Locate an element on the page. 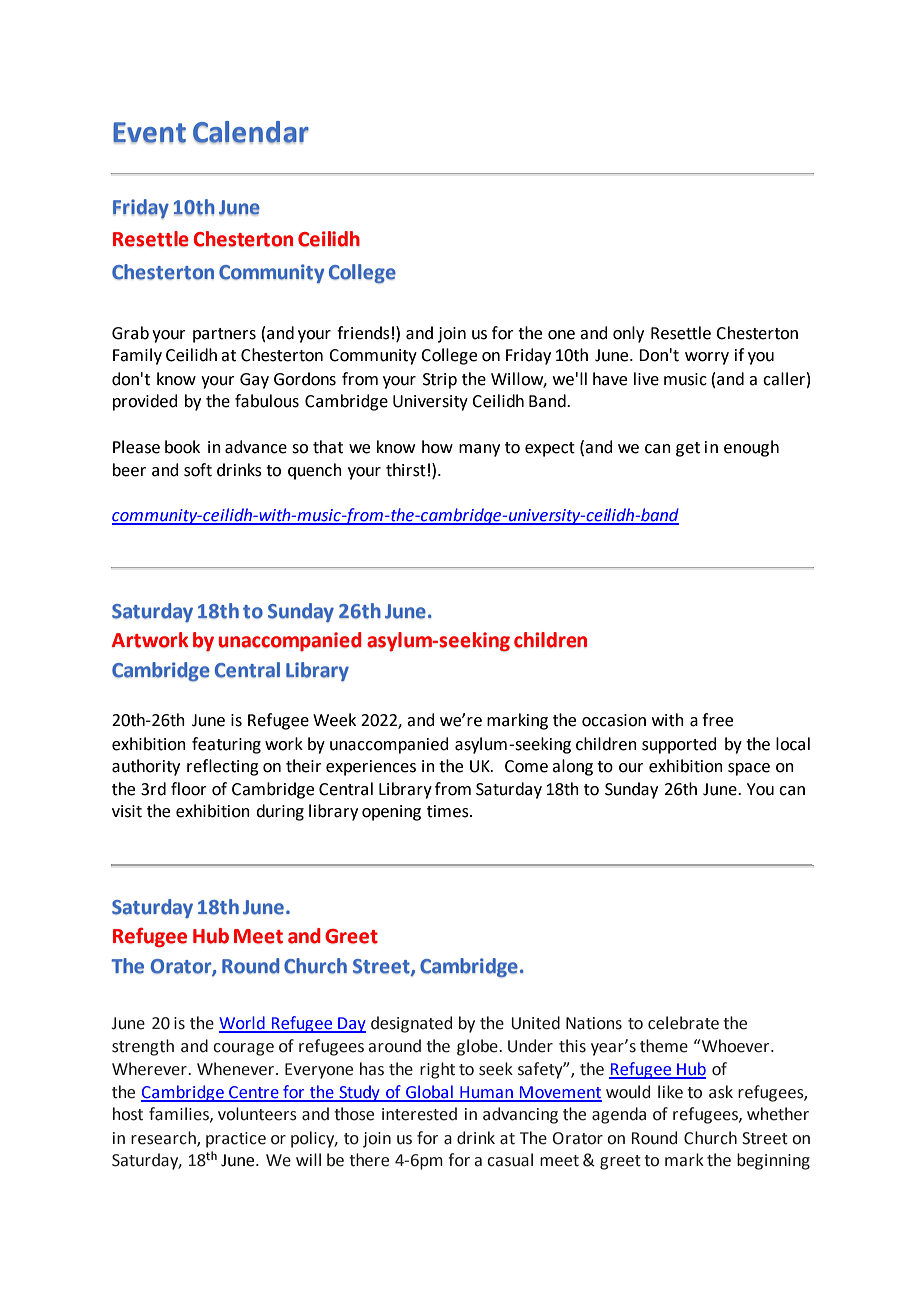 The image size is (924, 1308). featuring is located at coordinates (226, 745).
